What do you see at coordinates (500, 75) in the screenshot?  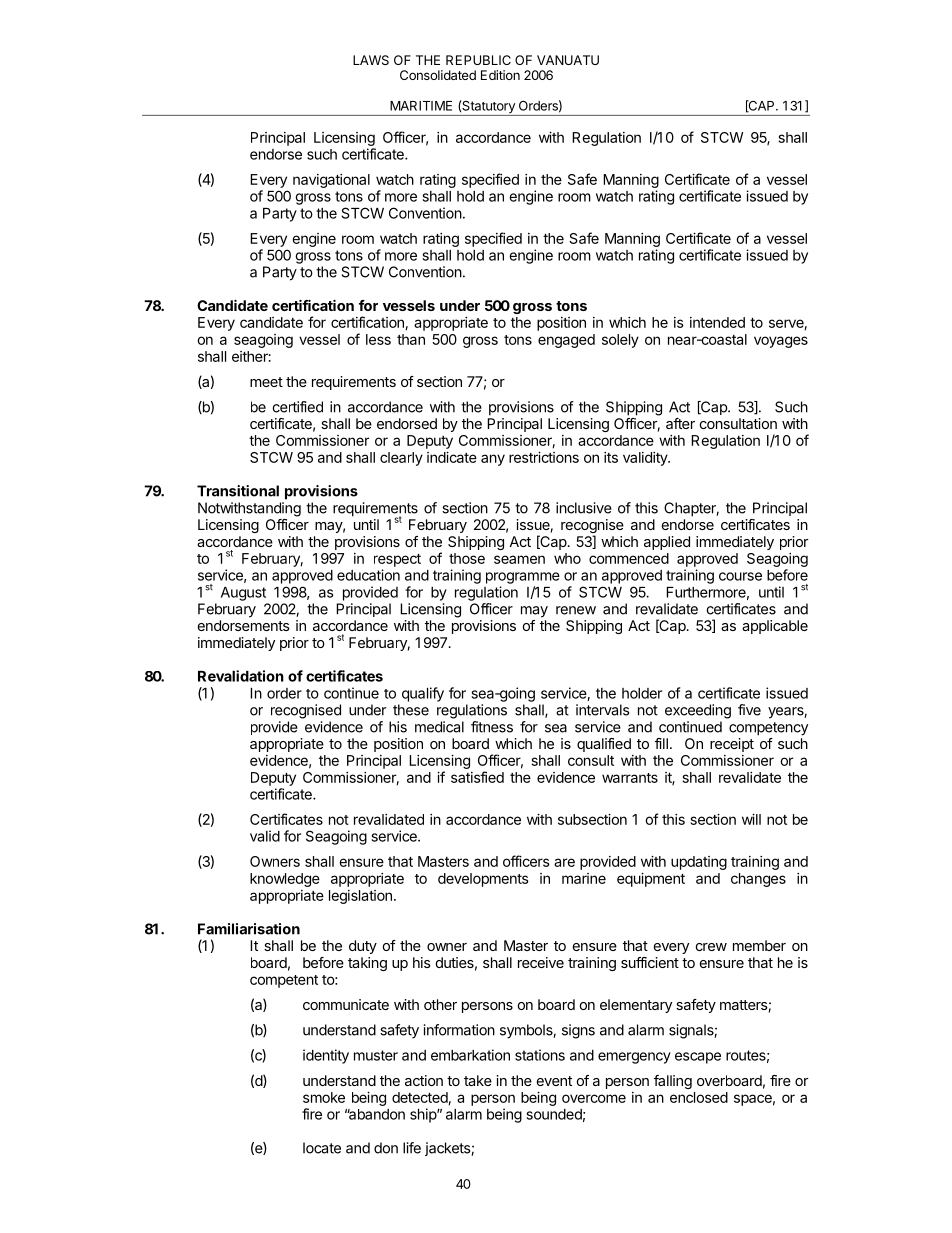 I see `Edition` at bounding box center [500, 75].
